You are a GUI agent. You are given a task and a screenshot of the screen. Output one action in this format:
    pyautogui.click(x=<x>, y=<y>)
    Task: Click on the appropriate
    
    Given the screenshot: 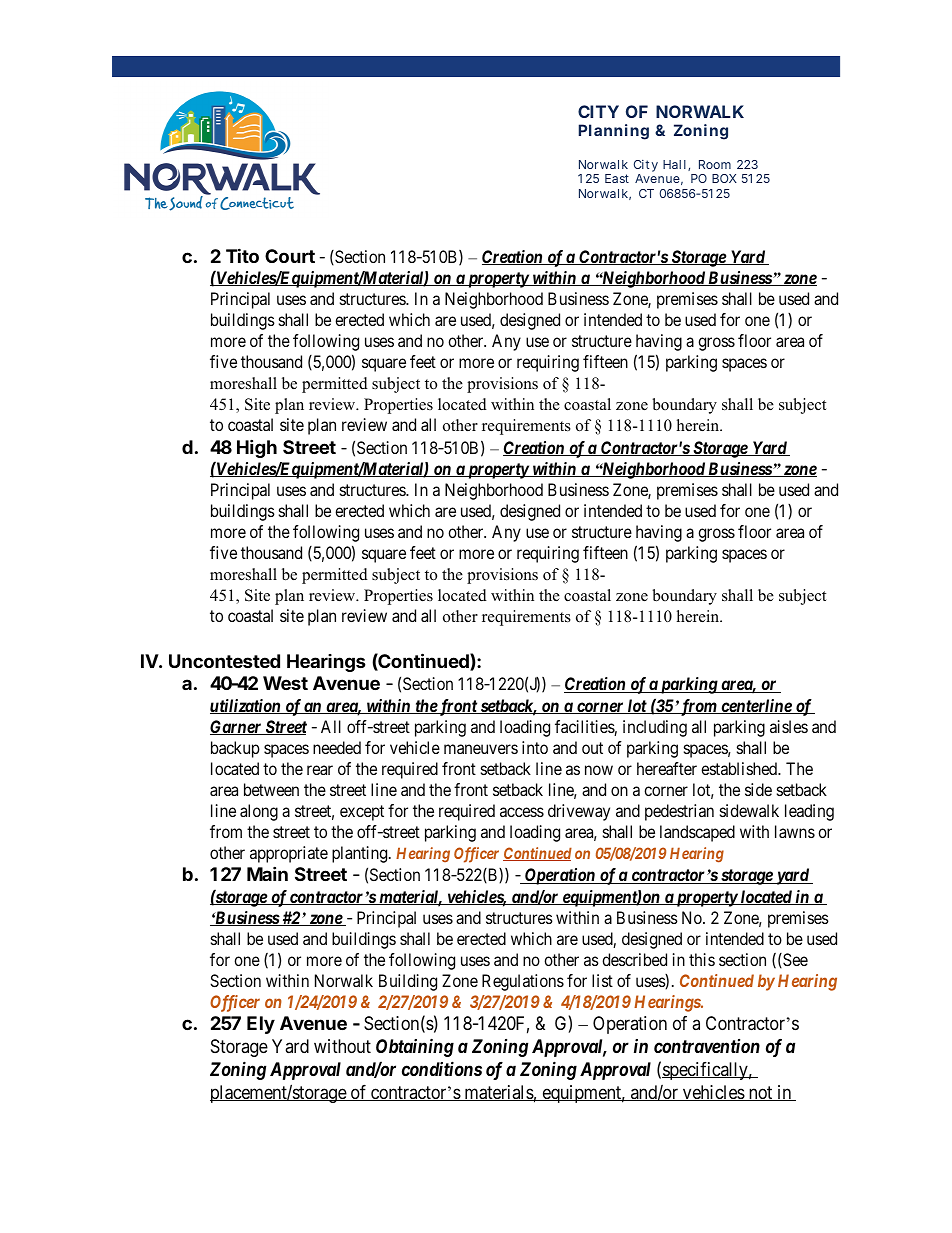 What is the action you would take?
    pyautogui.click(x=289, y=854)
